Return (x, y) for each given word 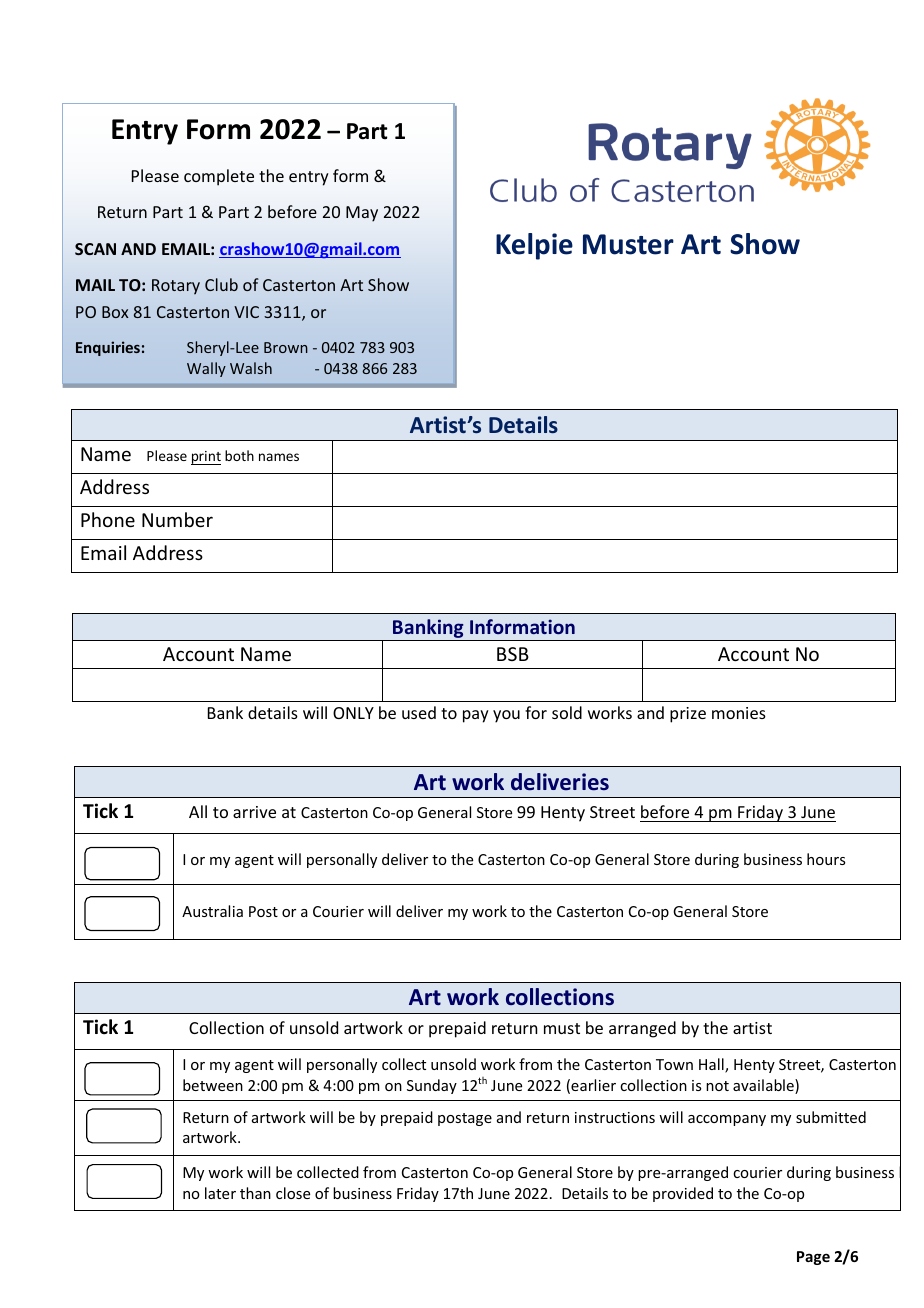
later (220, 1193)
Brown (286, 347)
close (293, 1193)
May (362, 214)
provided (683, 1194)
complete (219, 177)
